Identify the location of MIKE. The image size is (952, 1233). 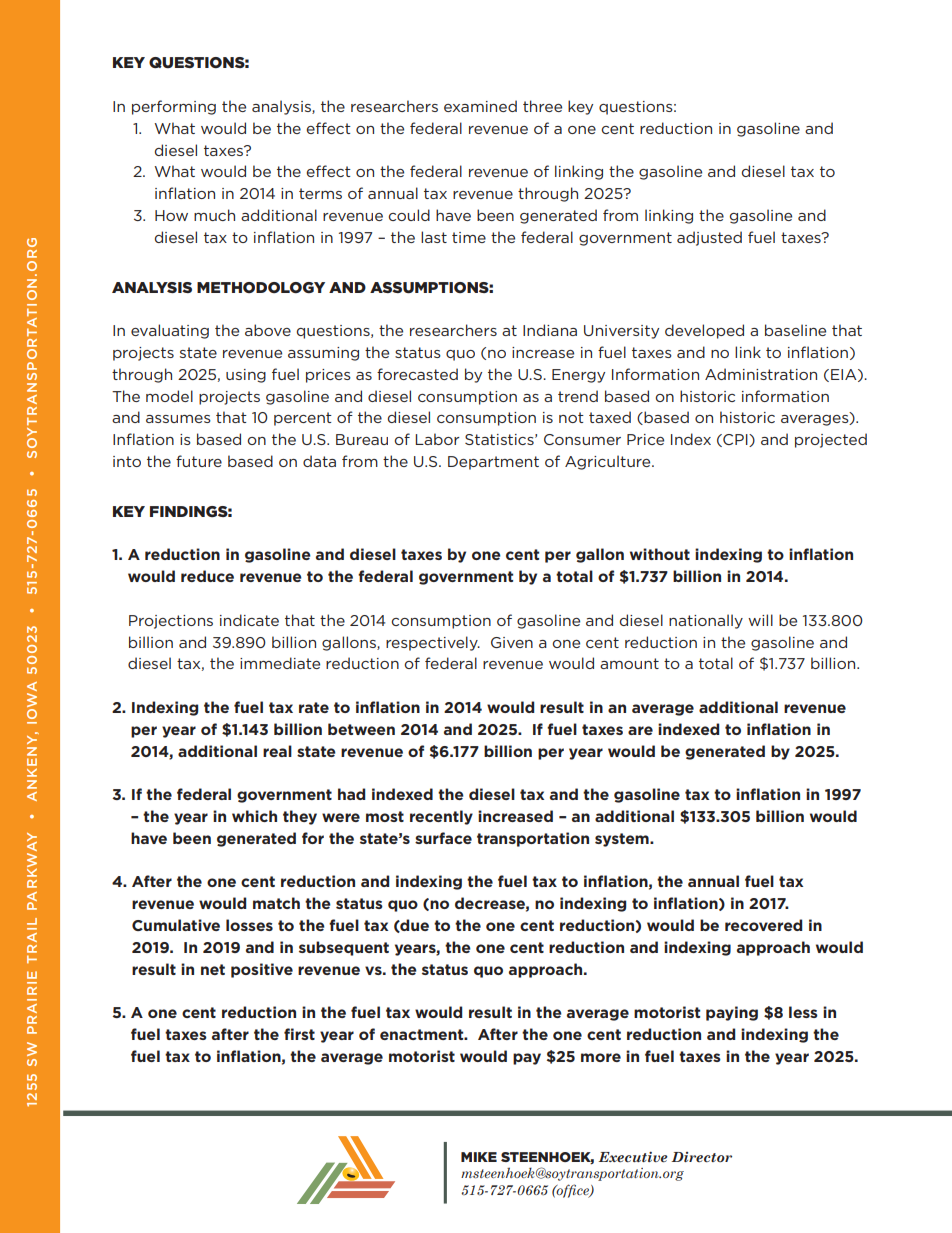
(479, 1157).
